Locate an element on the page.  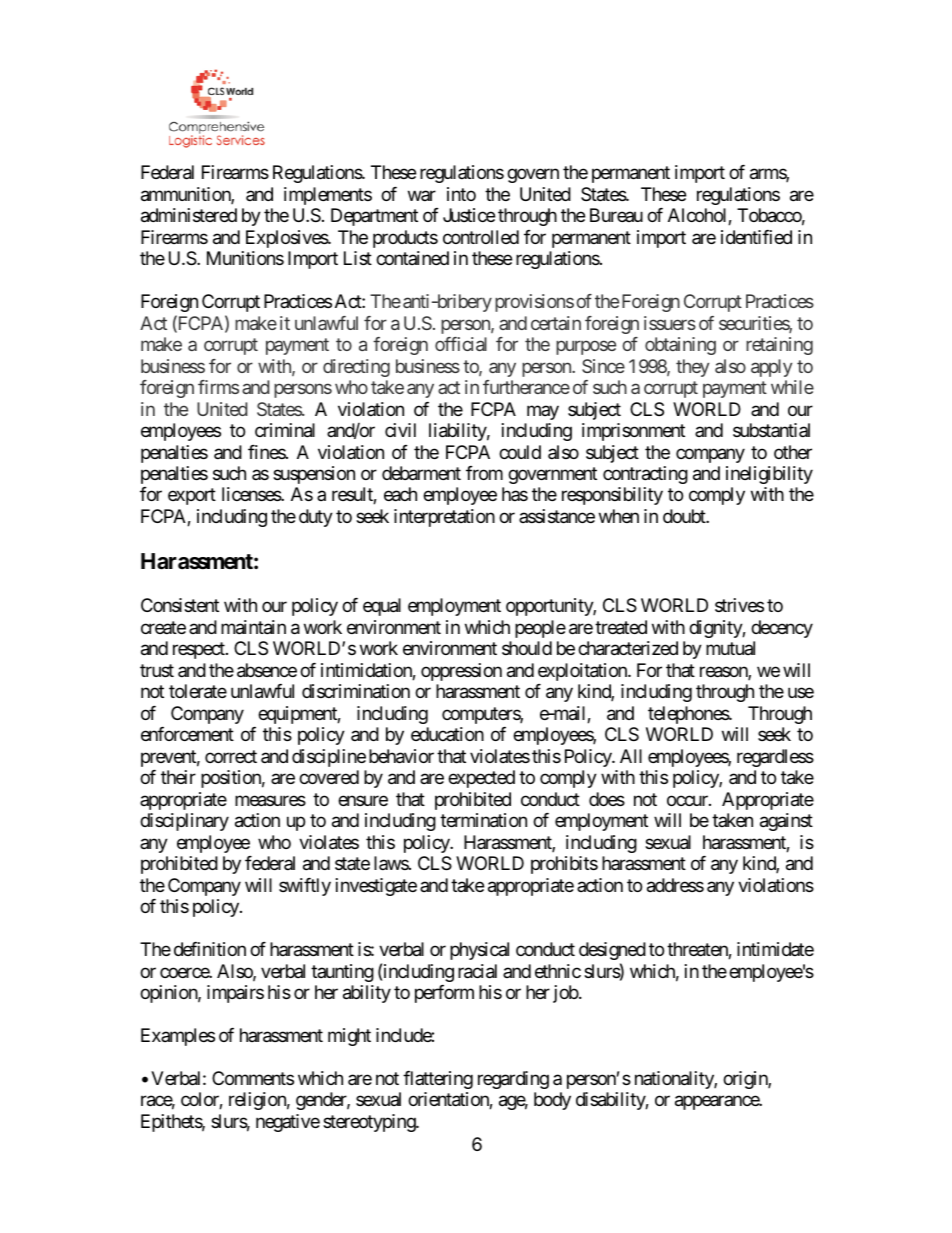
Justice is located at coordinates (469, 215).
